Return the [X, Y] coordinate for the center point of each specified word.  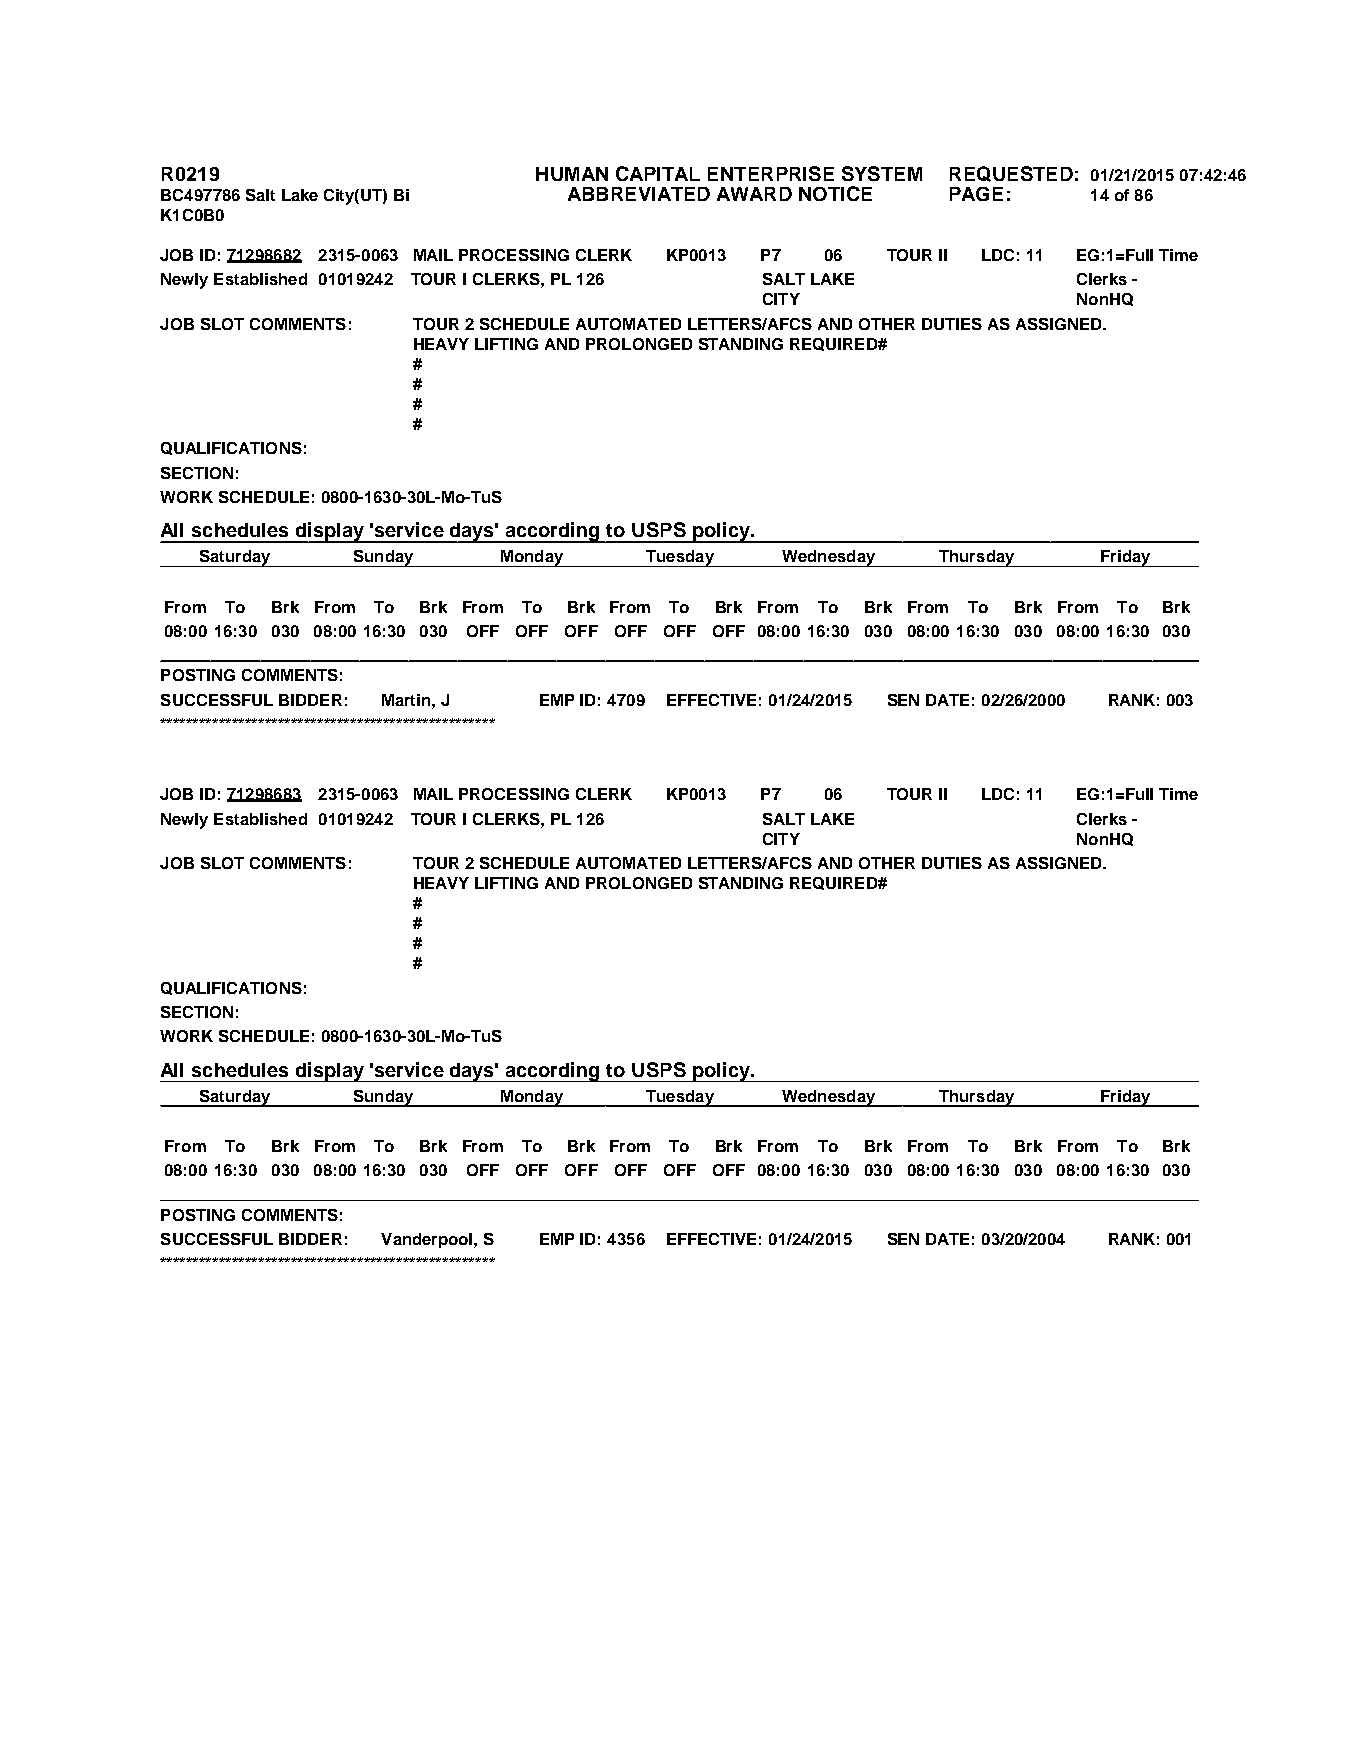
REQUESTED [1011, 174]
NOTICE [835, 193]
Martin [407, 700]
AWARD [754, 194]
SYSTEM [882, 173]
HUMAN [572, 174]
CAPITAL [658, 173]
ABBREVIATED [639, 194]
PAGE [976, 194]
